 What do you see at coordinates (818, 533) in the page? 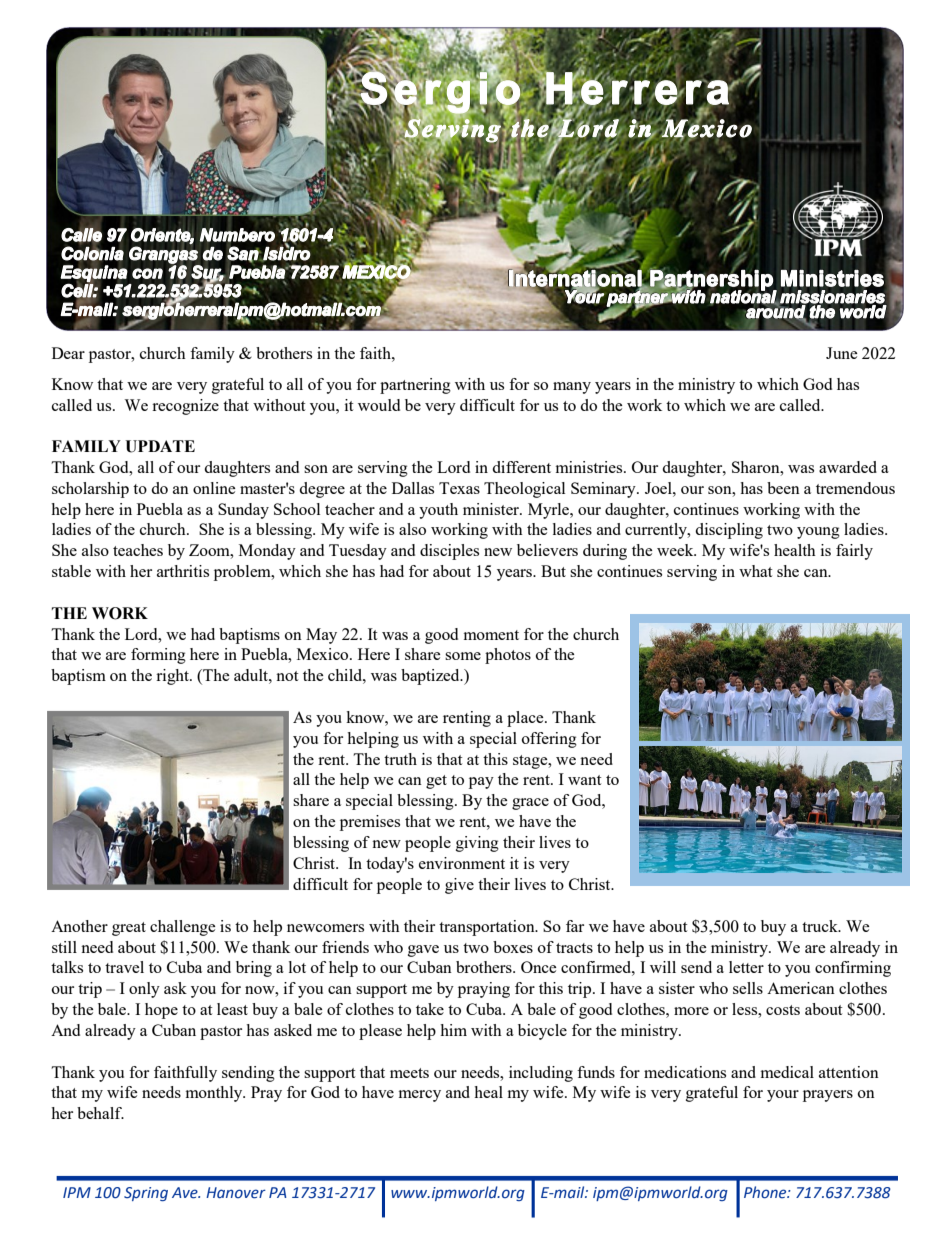
I see `young` at bounding box center [818, 533].
